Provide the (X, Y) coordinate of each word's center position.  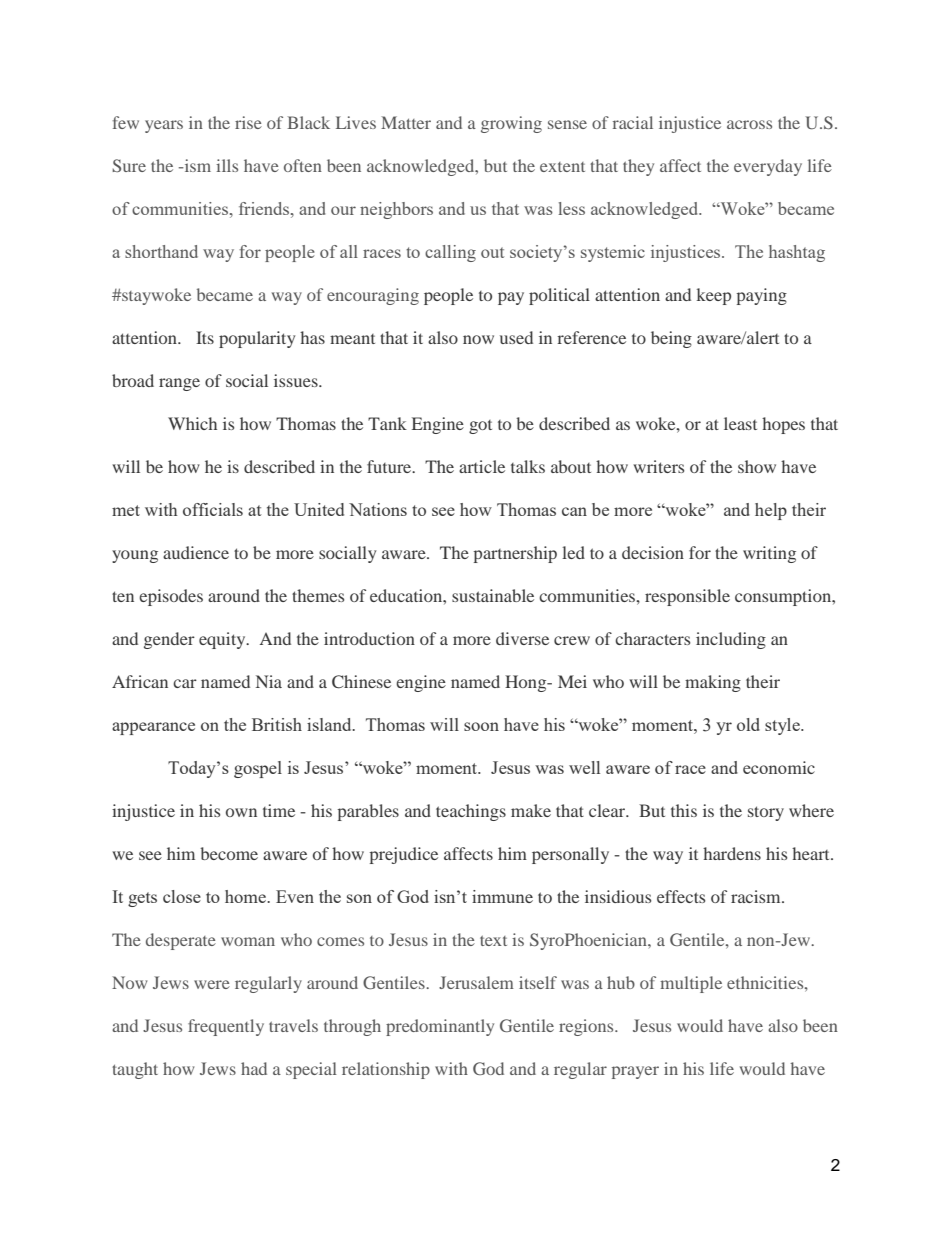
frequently (226, 1027)
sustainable (493, 595)
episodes (171, 597)
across (749, 124)
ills (227, 165)
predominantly (440, 1027)
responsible (687, 597)
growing (511, 124)
